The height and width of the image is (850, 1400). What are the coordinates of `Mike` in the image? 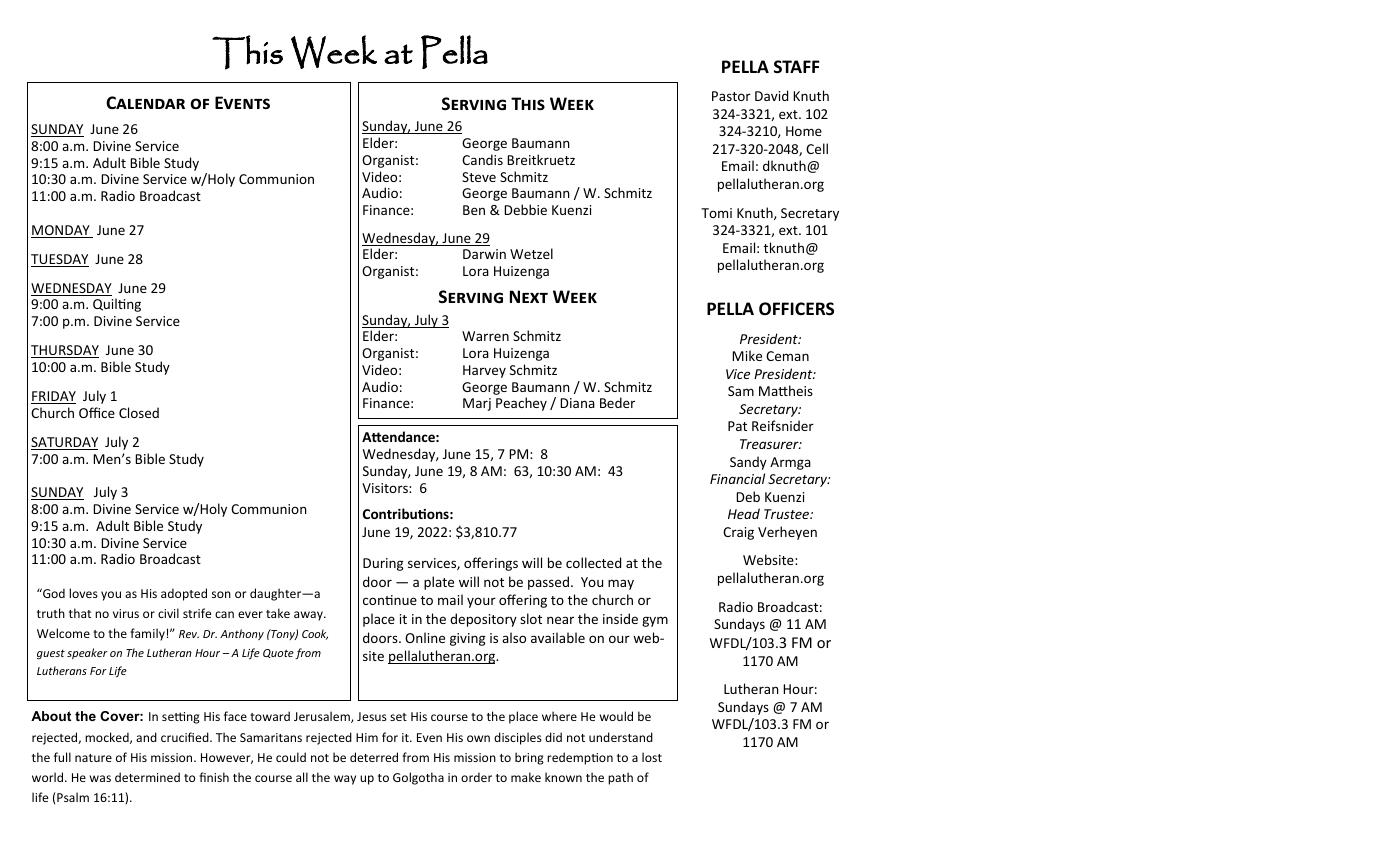 It's located at (747, 355).
